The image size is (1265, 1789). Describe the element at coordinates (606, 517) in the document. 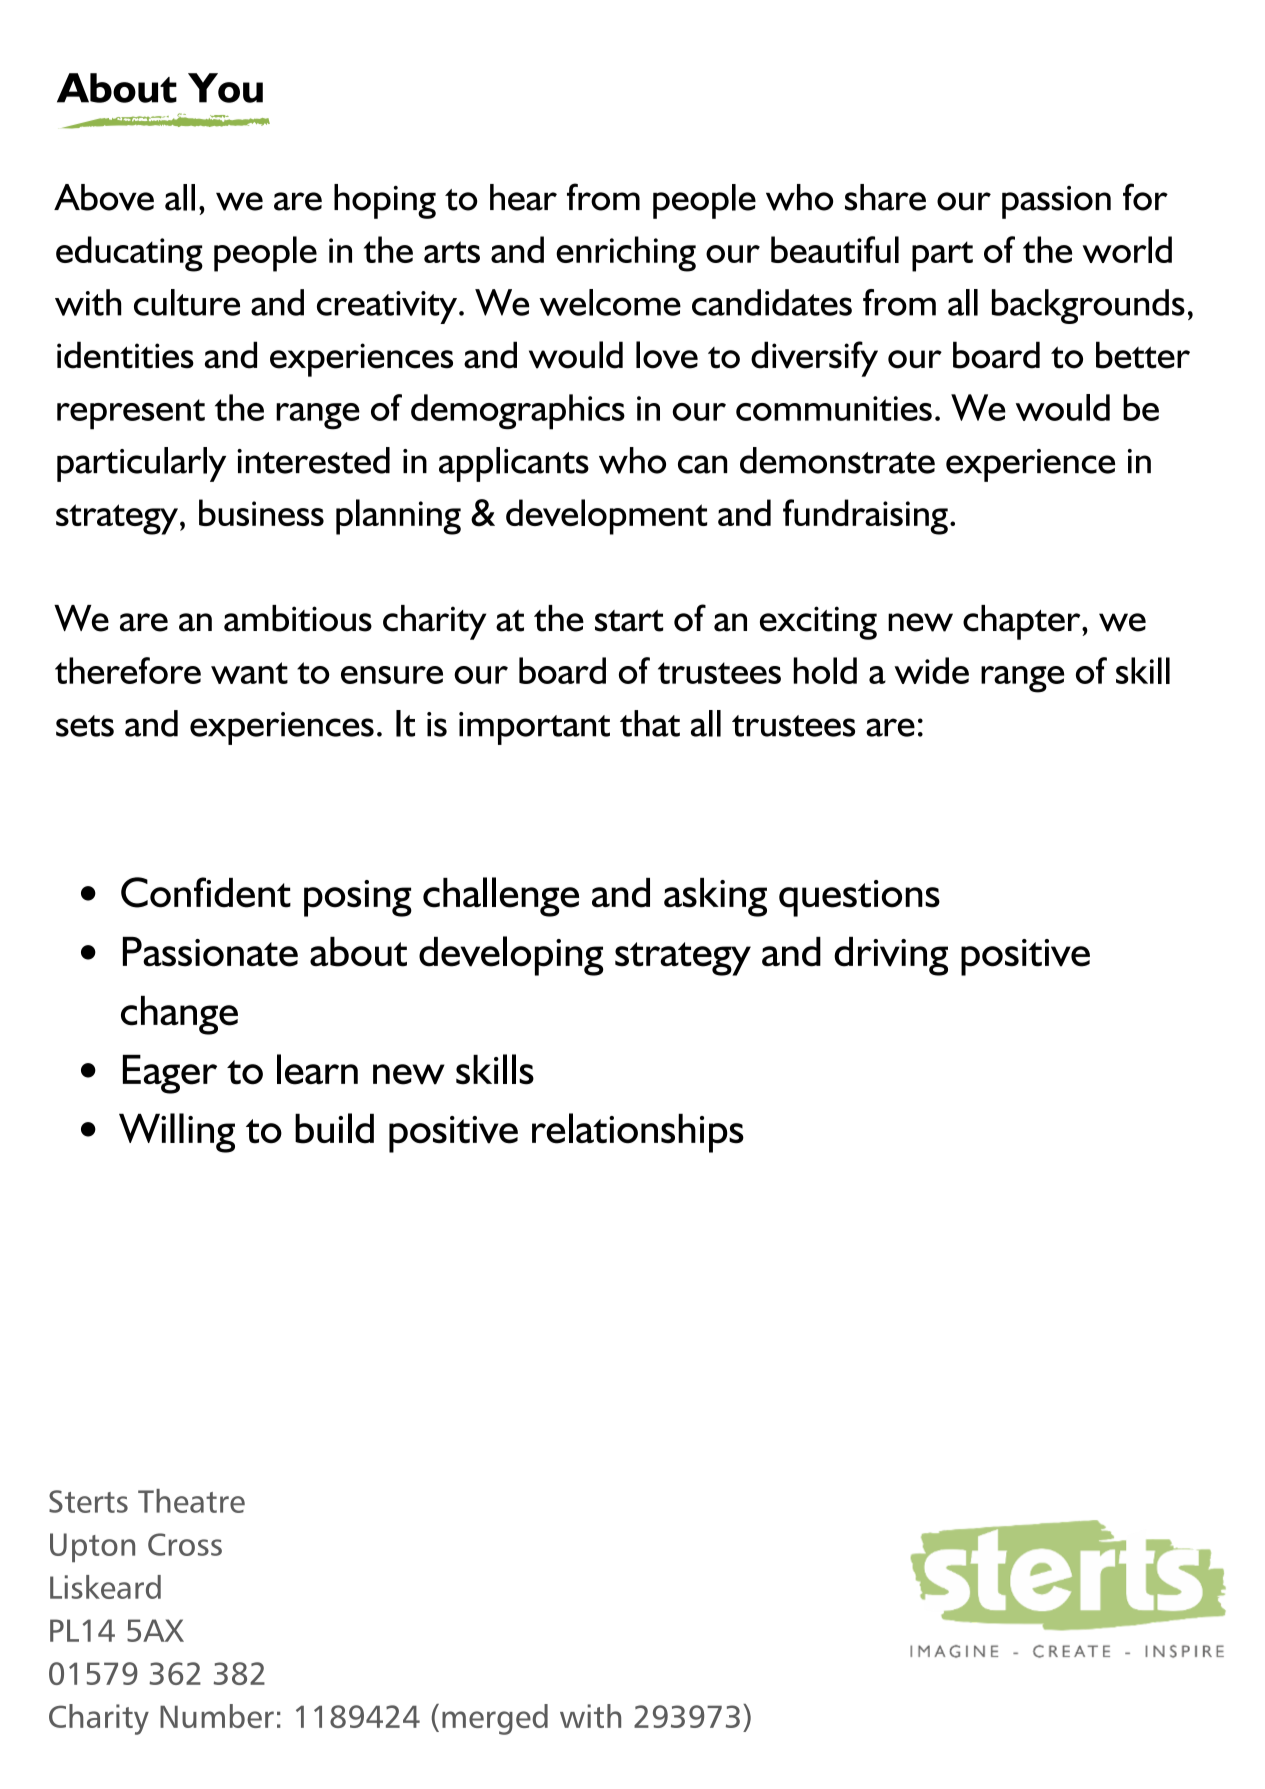

I see `development` at that location.
